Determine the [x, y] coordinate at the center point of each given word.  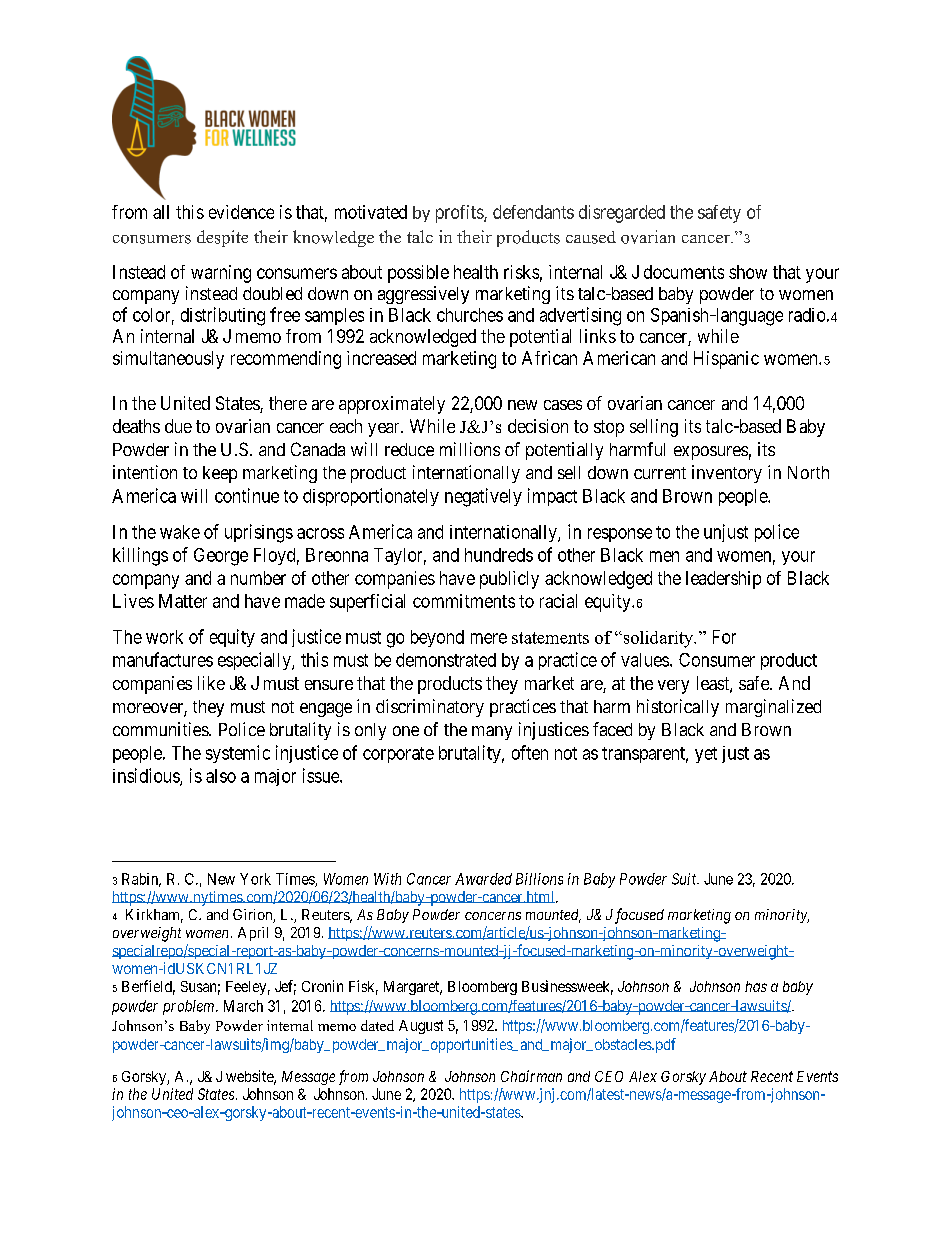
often [530, 752]
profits [460, 214]
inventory [727, 474]
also [221, 776]
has [756, 986]
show [748, 272]
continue [247, 495]
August [421, 1027]
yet [706, 755]
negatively [483, 497]
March [243, 1006]
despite [222, 238]
